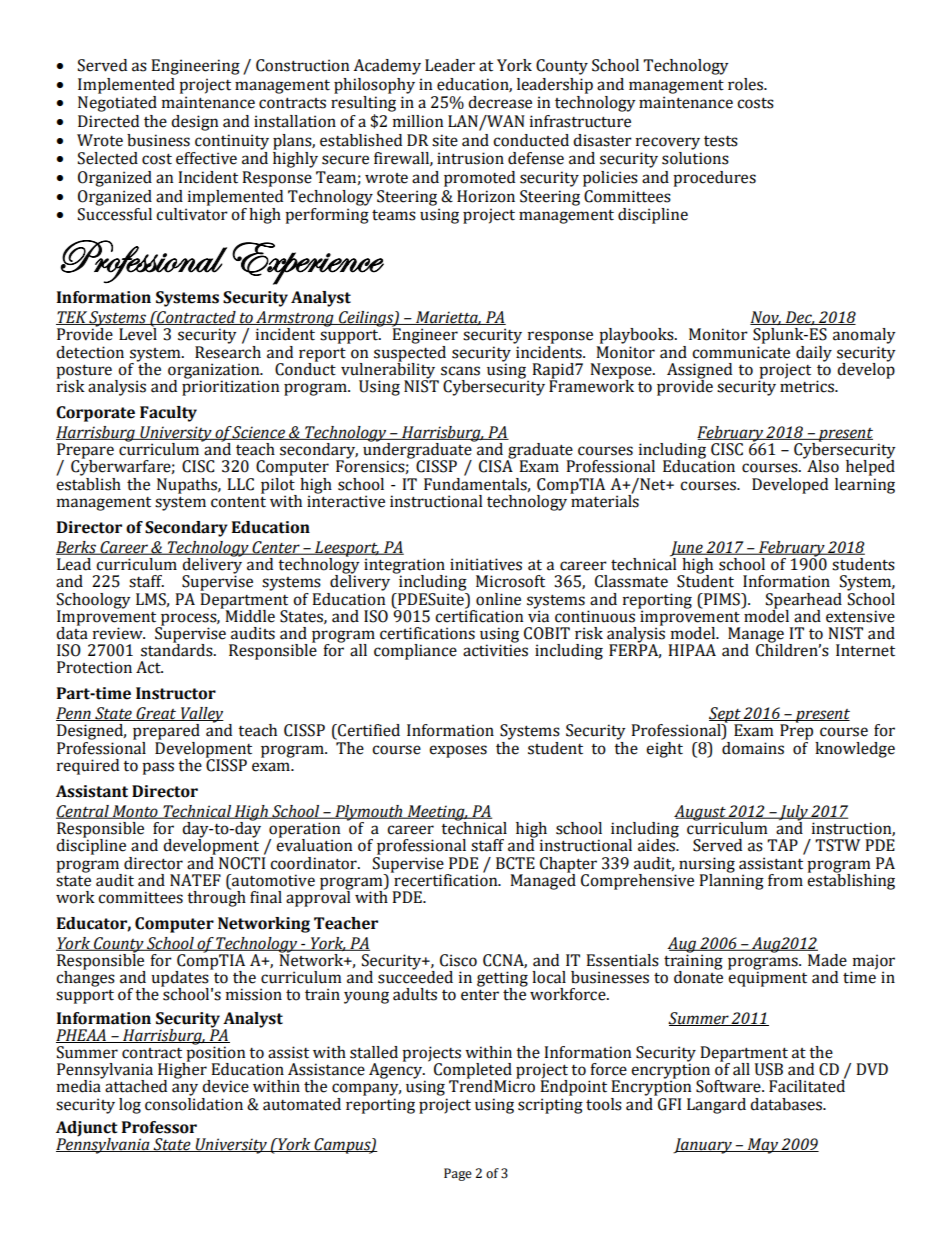 This image has height=1233, width=952. Describe the element at coordinates (498, 599) in the image. I see `online` at that location.
